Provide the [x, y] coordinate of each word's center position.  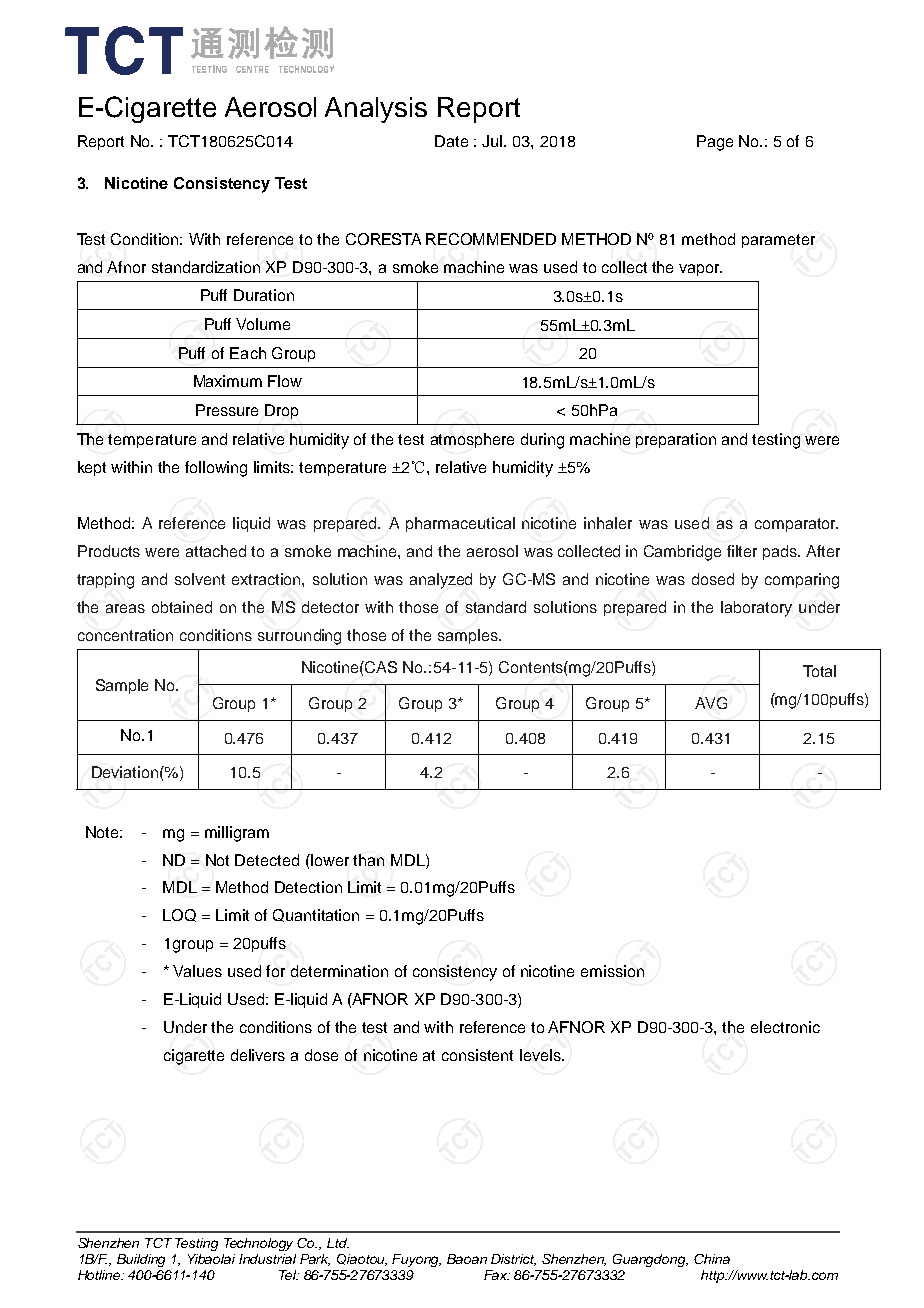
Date [451, 141]
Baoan [467, 1259]
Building [141, 1260]
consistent [477, 1055]
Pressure [227, 410]
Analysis [376, 110]
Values [197, 971]
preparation [676, 440]
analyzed [441, 581]
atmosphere [472, 440]
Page [715, 143]
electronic [785, 1027]
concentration [125, 635]
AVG [711, 703]
